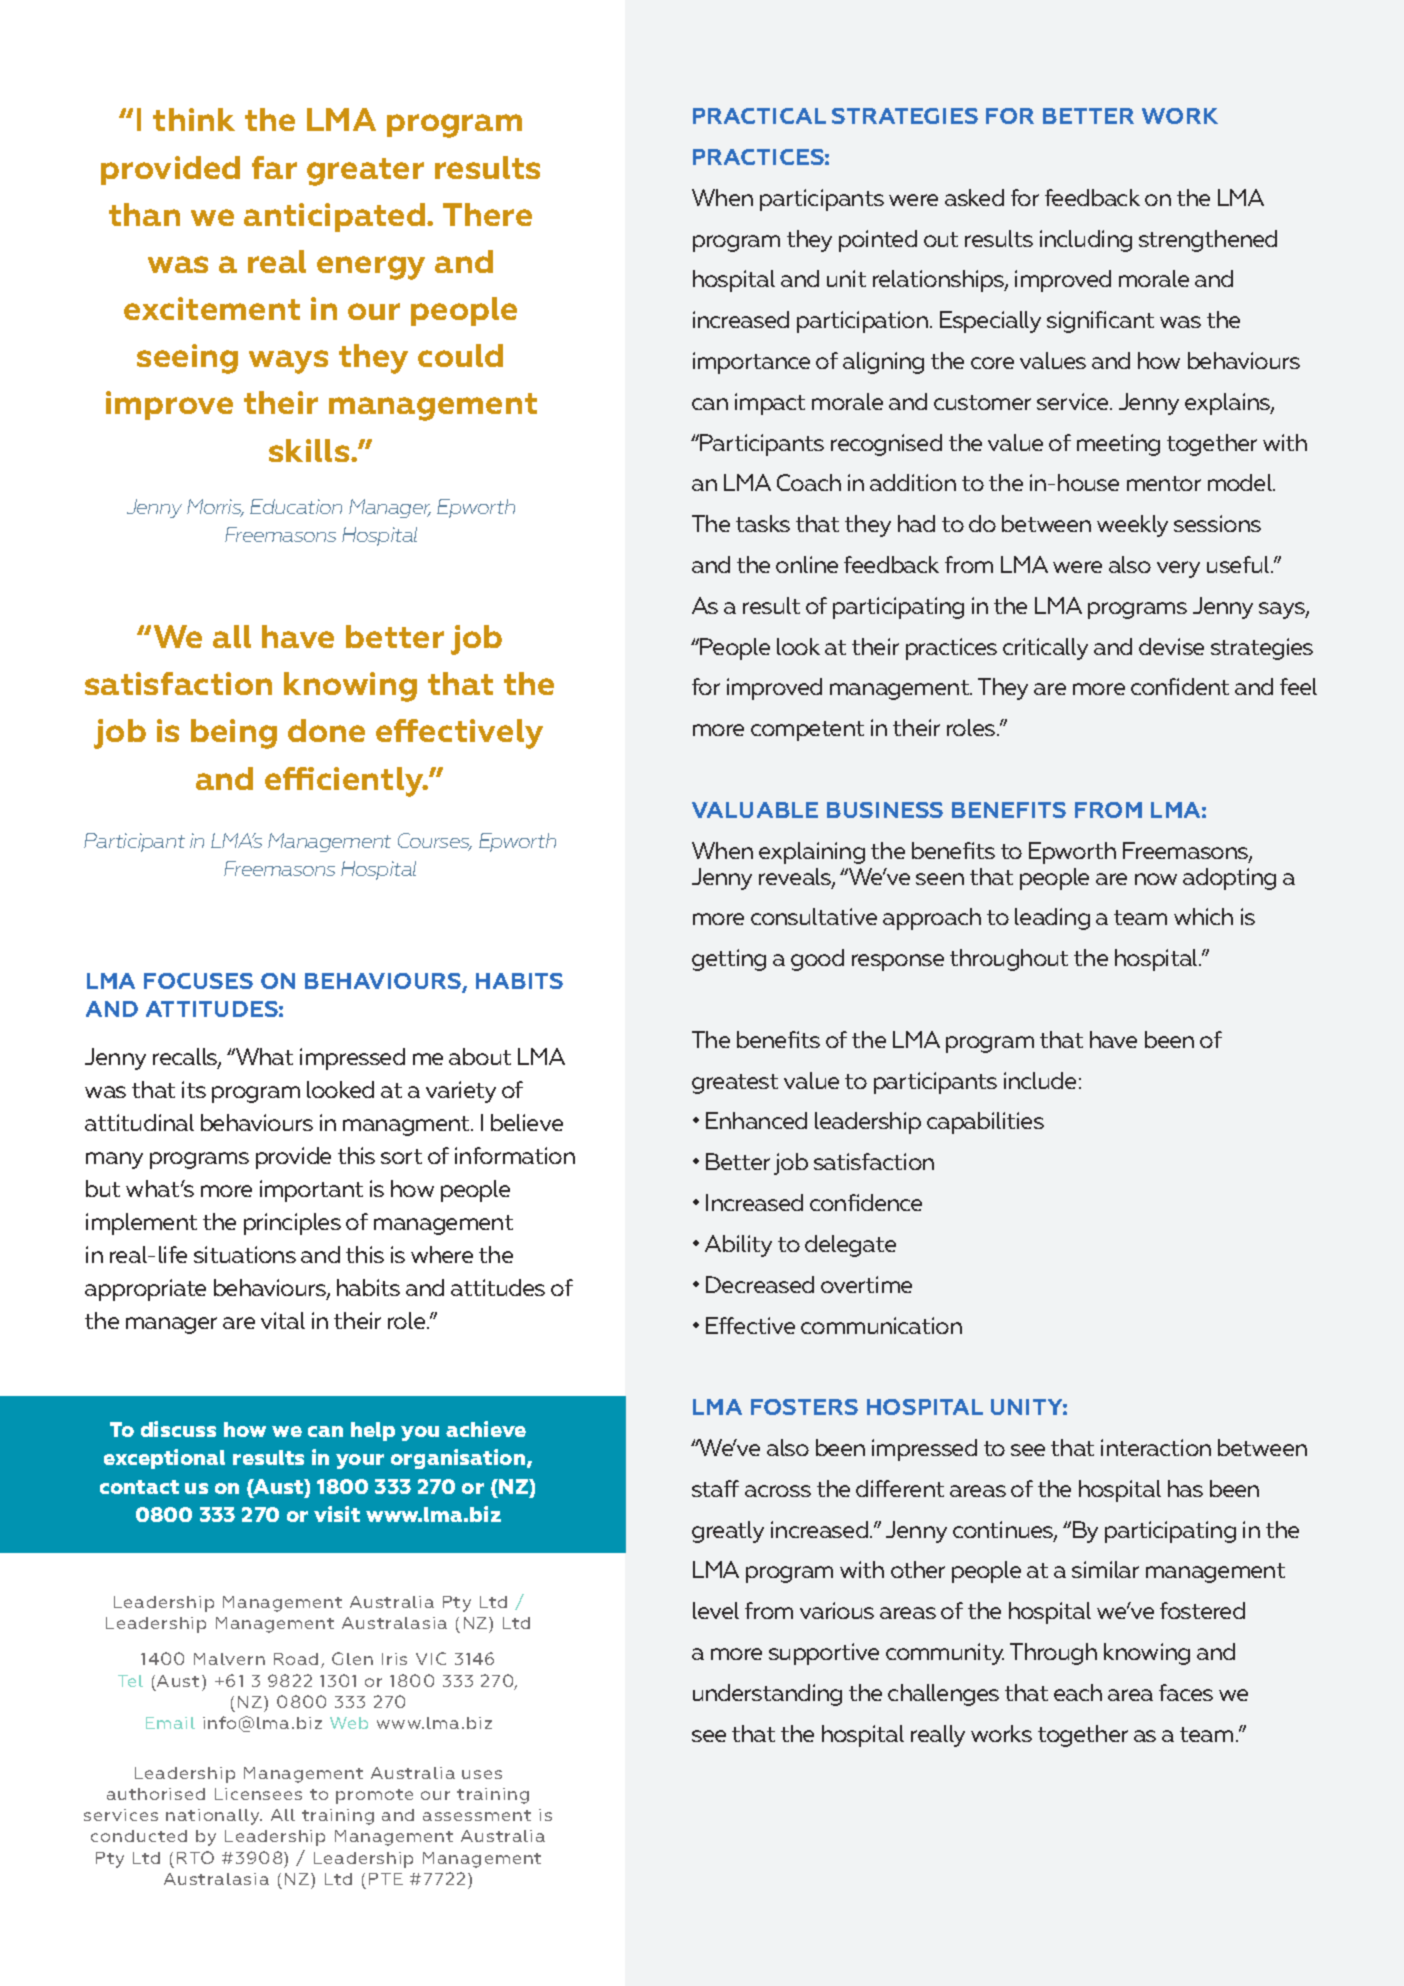 This image has height=1986, width=1404. Describe the element at coordinates (767, 1695) in the image. I see `understanding` at that location.
